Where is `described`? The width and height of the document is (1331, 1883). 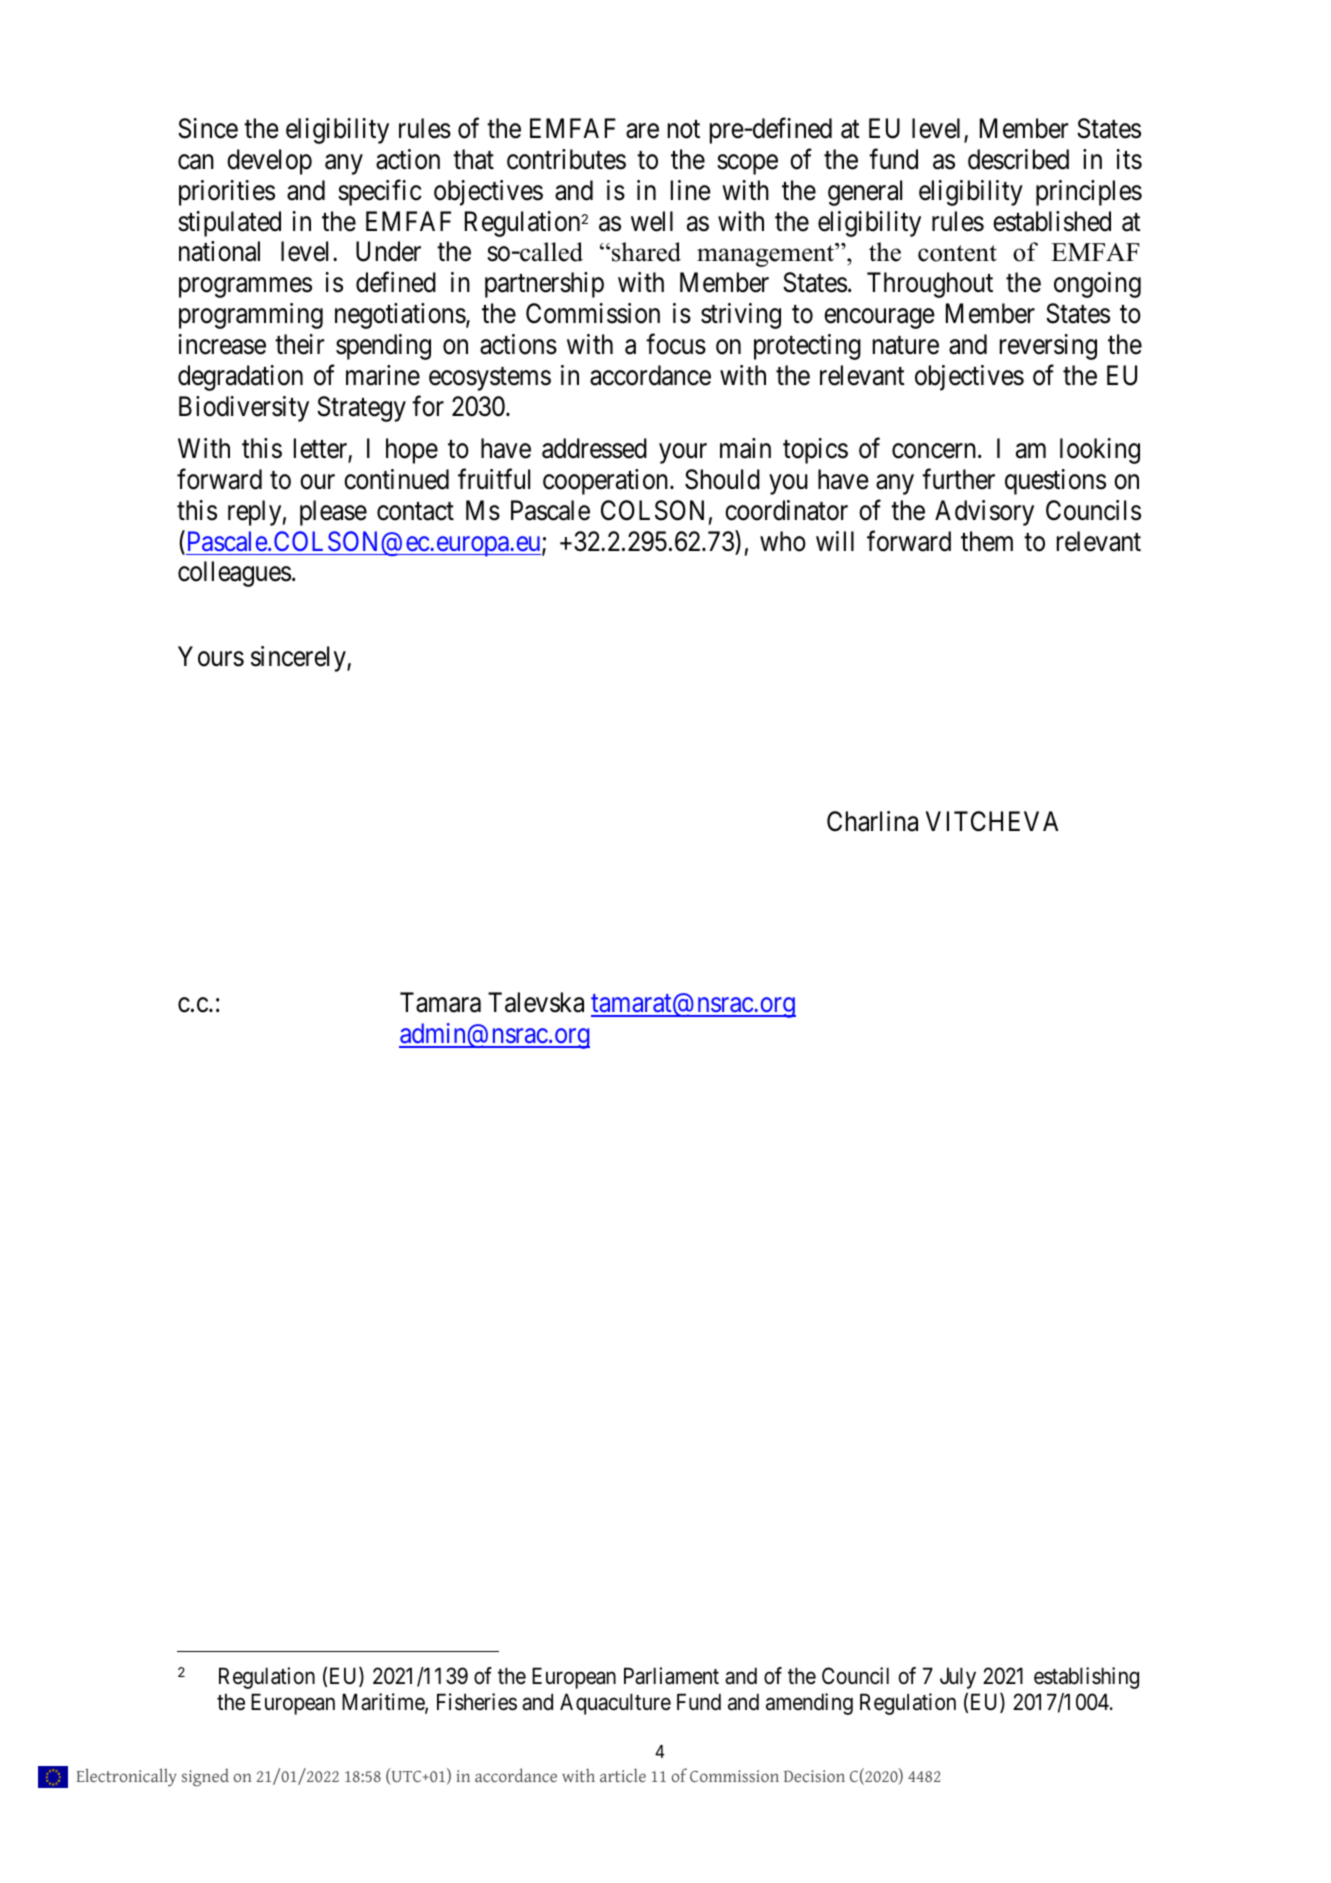 described is located at coordinates (1018, 159).
